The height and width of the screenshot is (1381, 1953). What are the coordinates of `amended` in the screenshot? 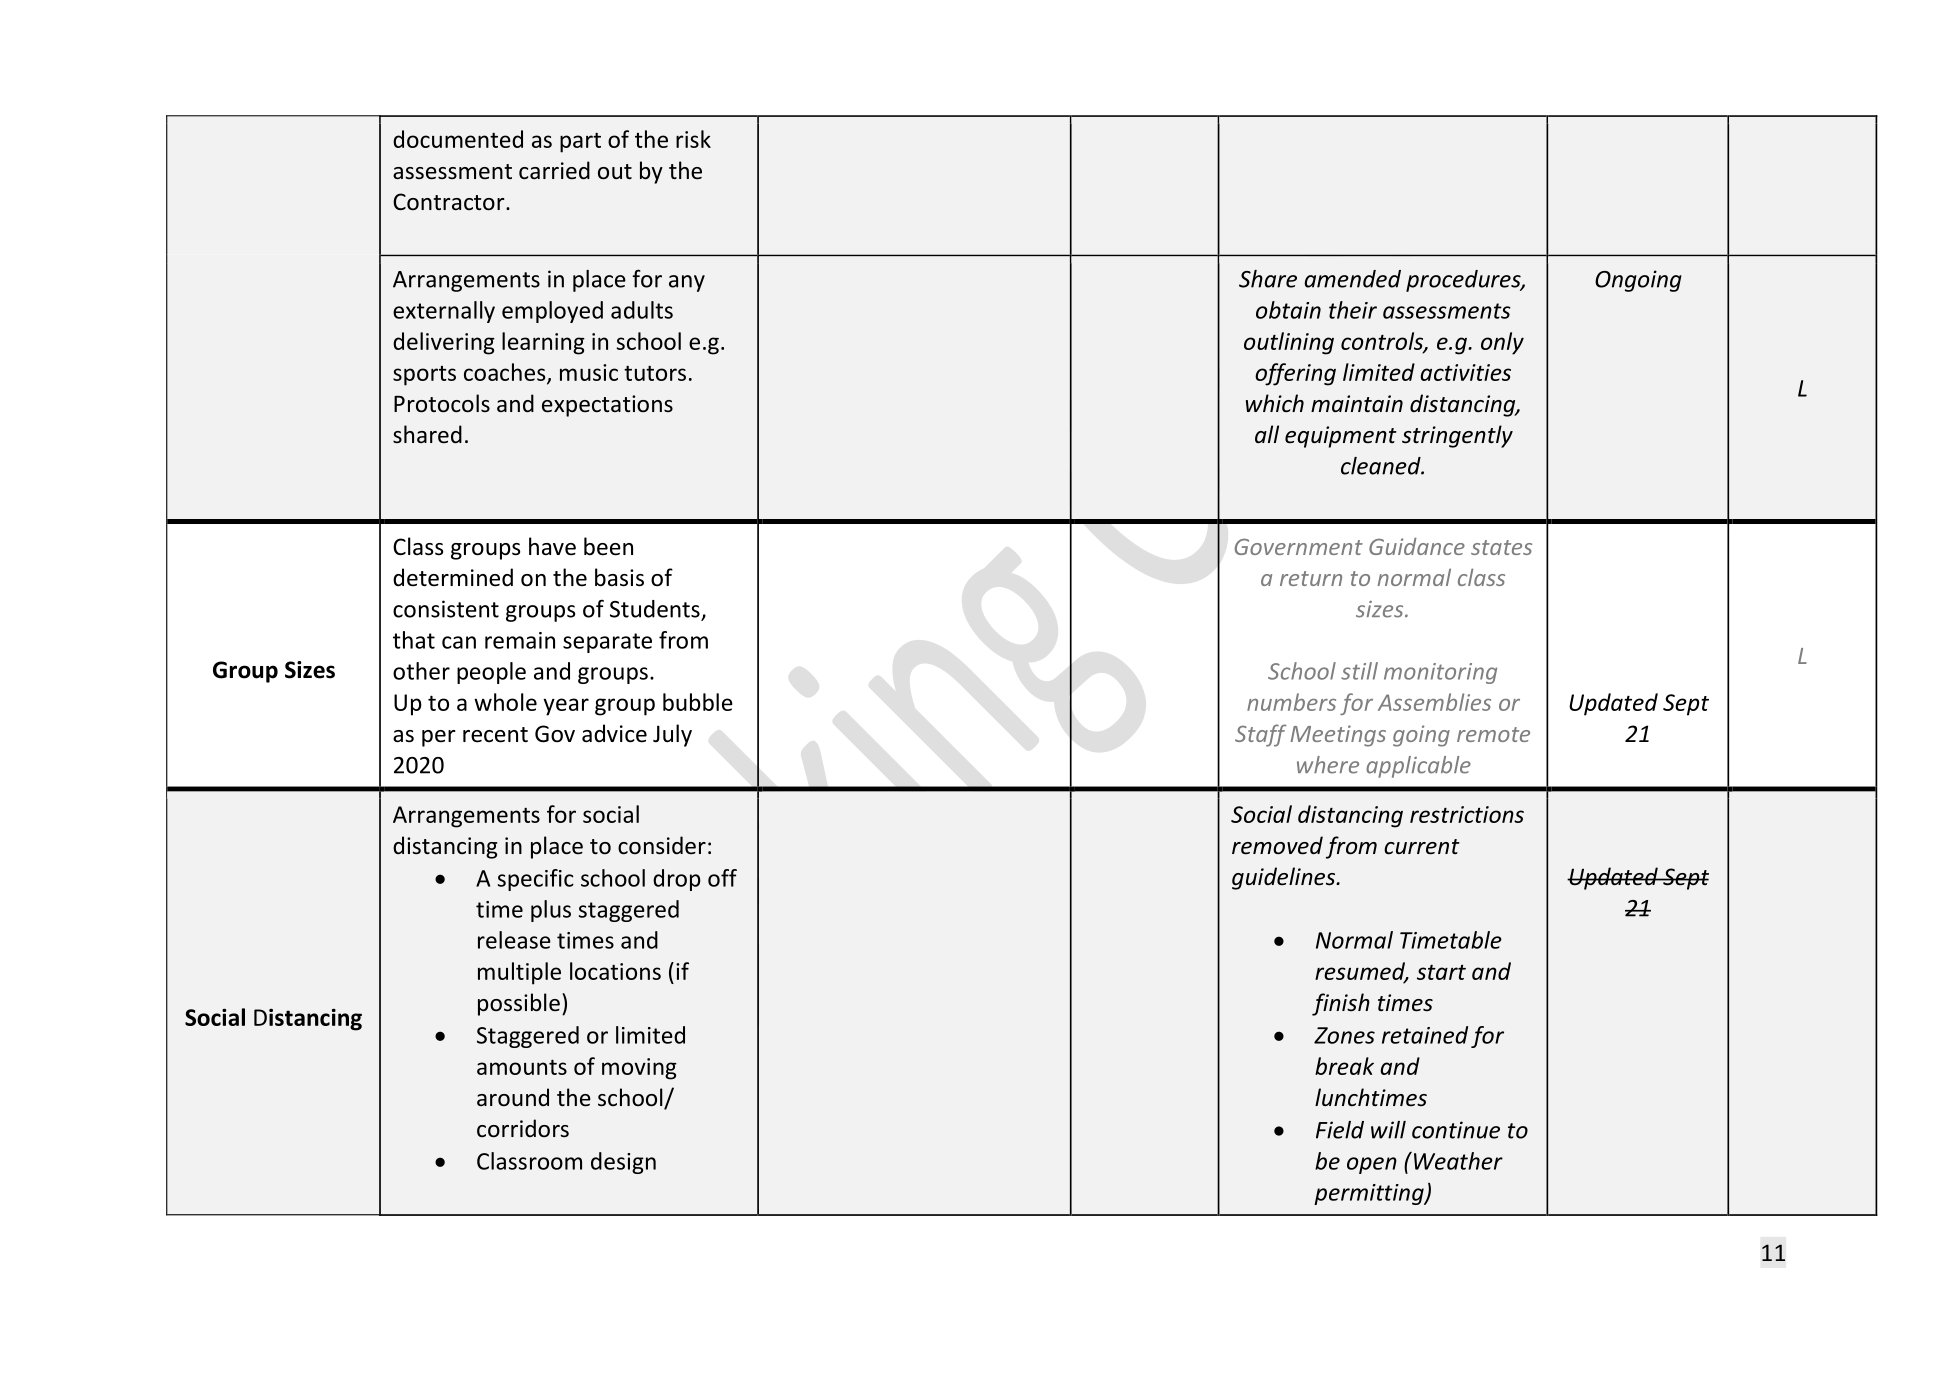 It's located at (1352, 279).
